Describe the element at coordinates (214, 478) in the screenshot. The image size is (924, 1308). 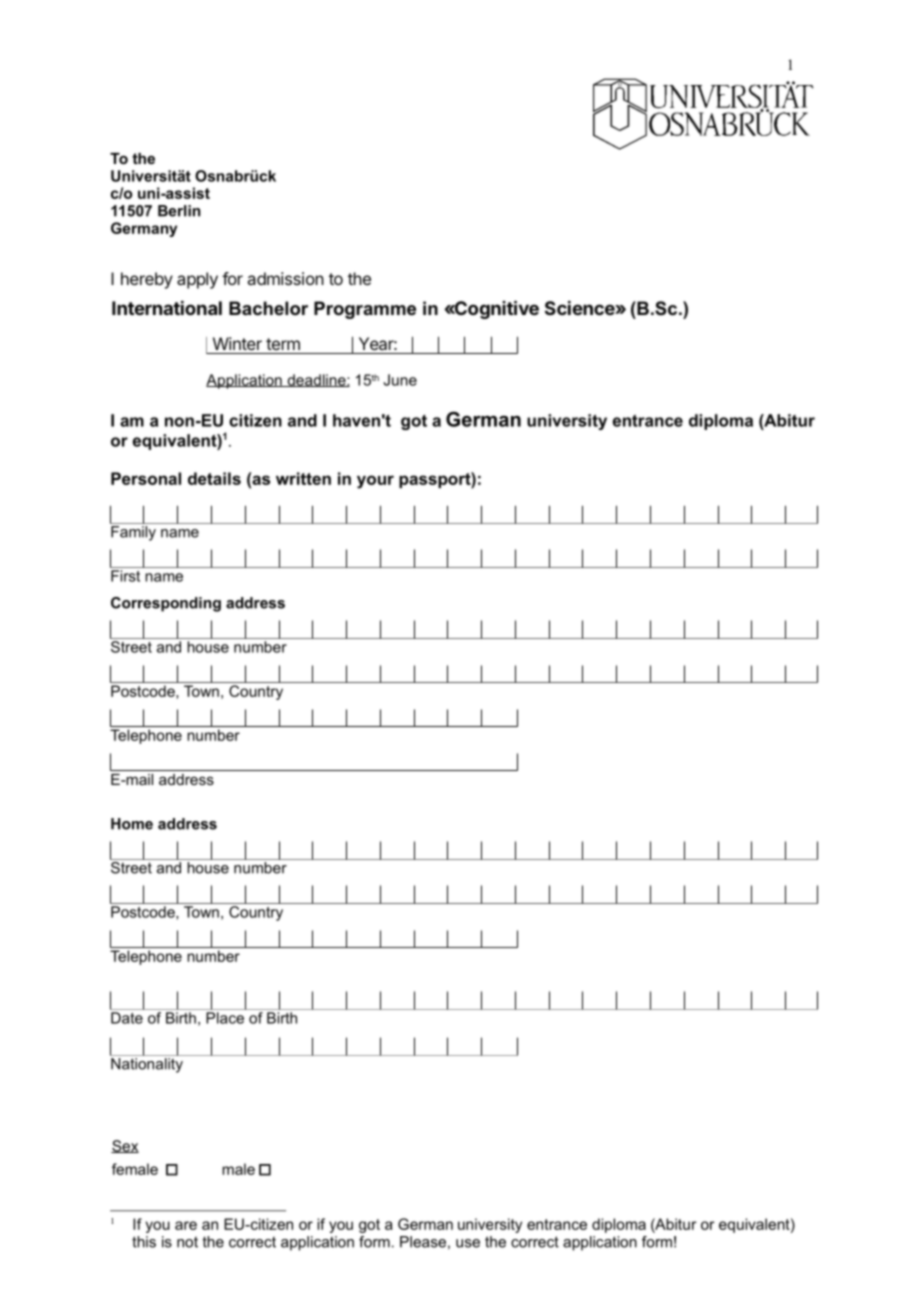
I see `details` at that location.
